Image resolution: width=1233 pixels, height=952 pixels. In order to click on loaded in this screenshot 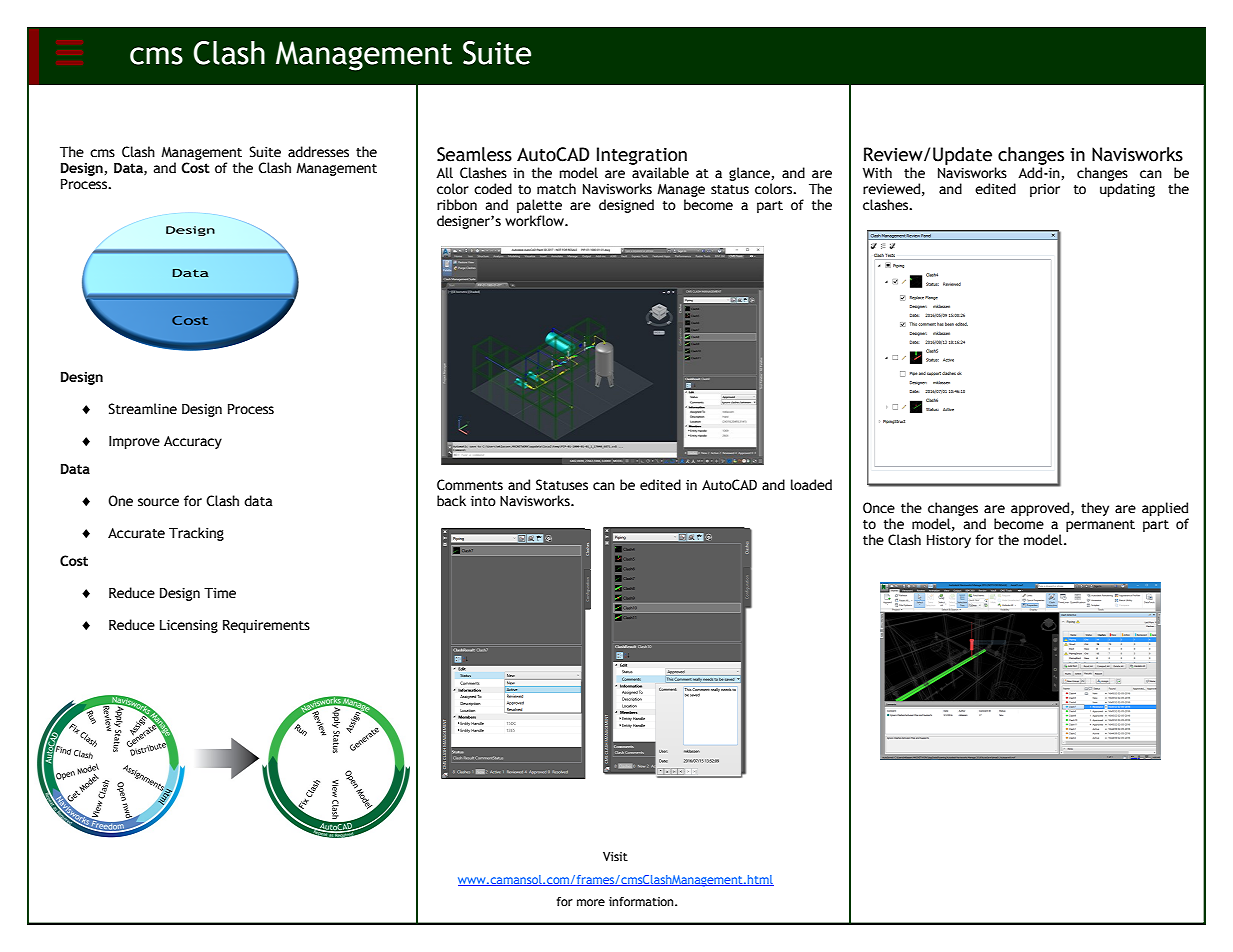, I will do `click(811, 485)`.
